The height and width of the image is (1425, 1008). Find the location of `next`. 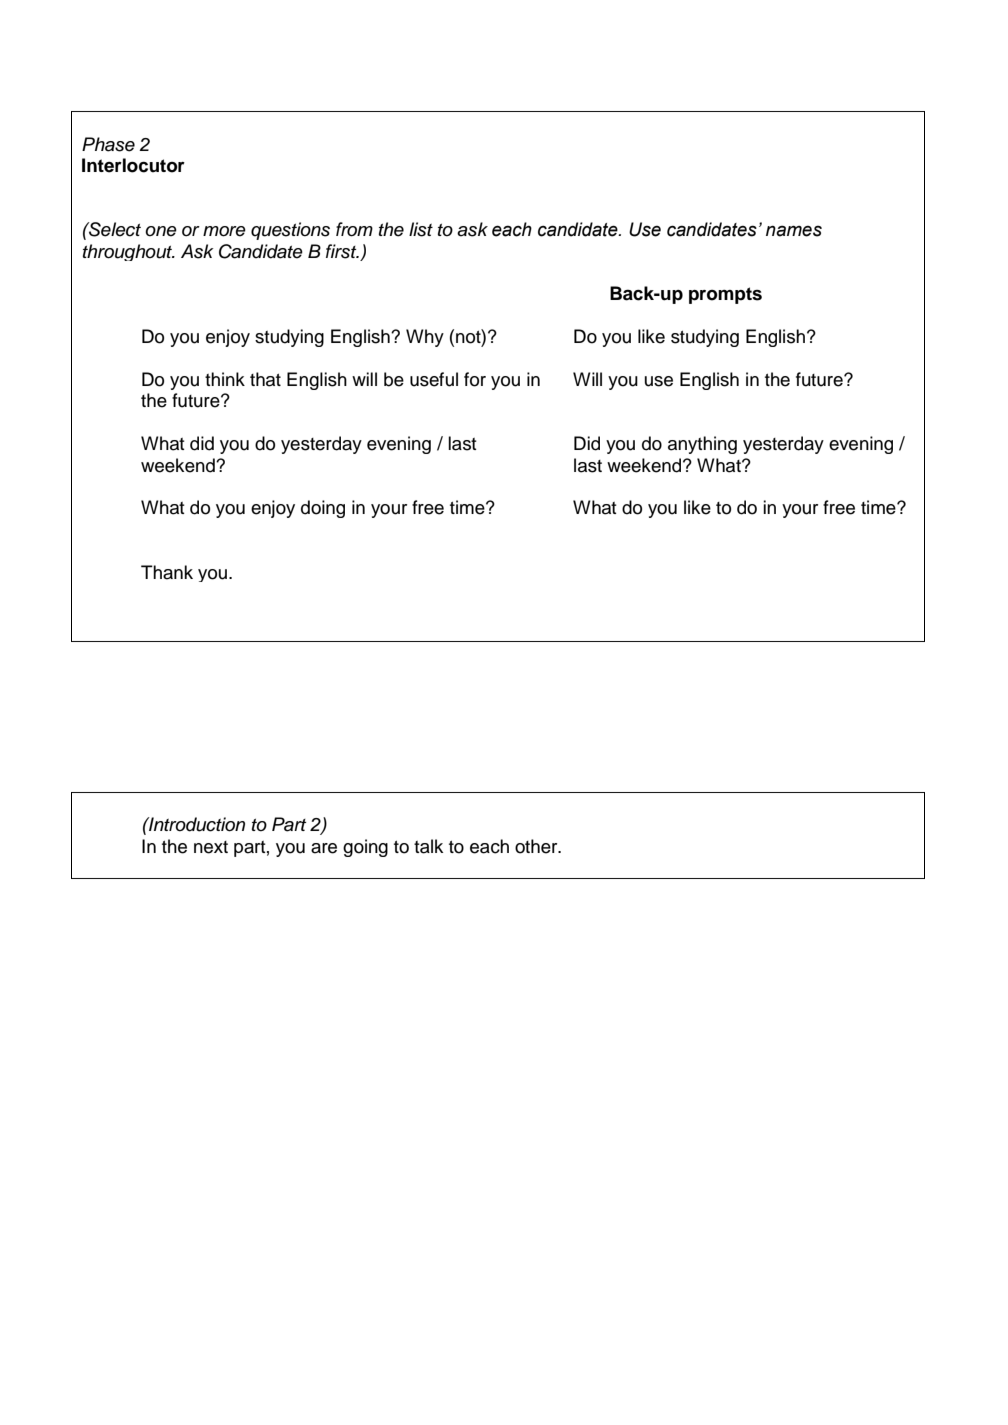

next is located at coordinates (211, 847).
